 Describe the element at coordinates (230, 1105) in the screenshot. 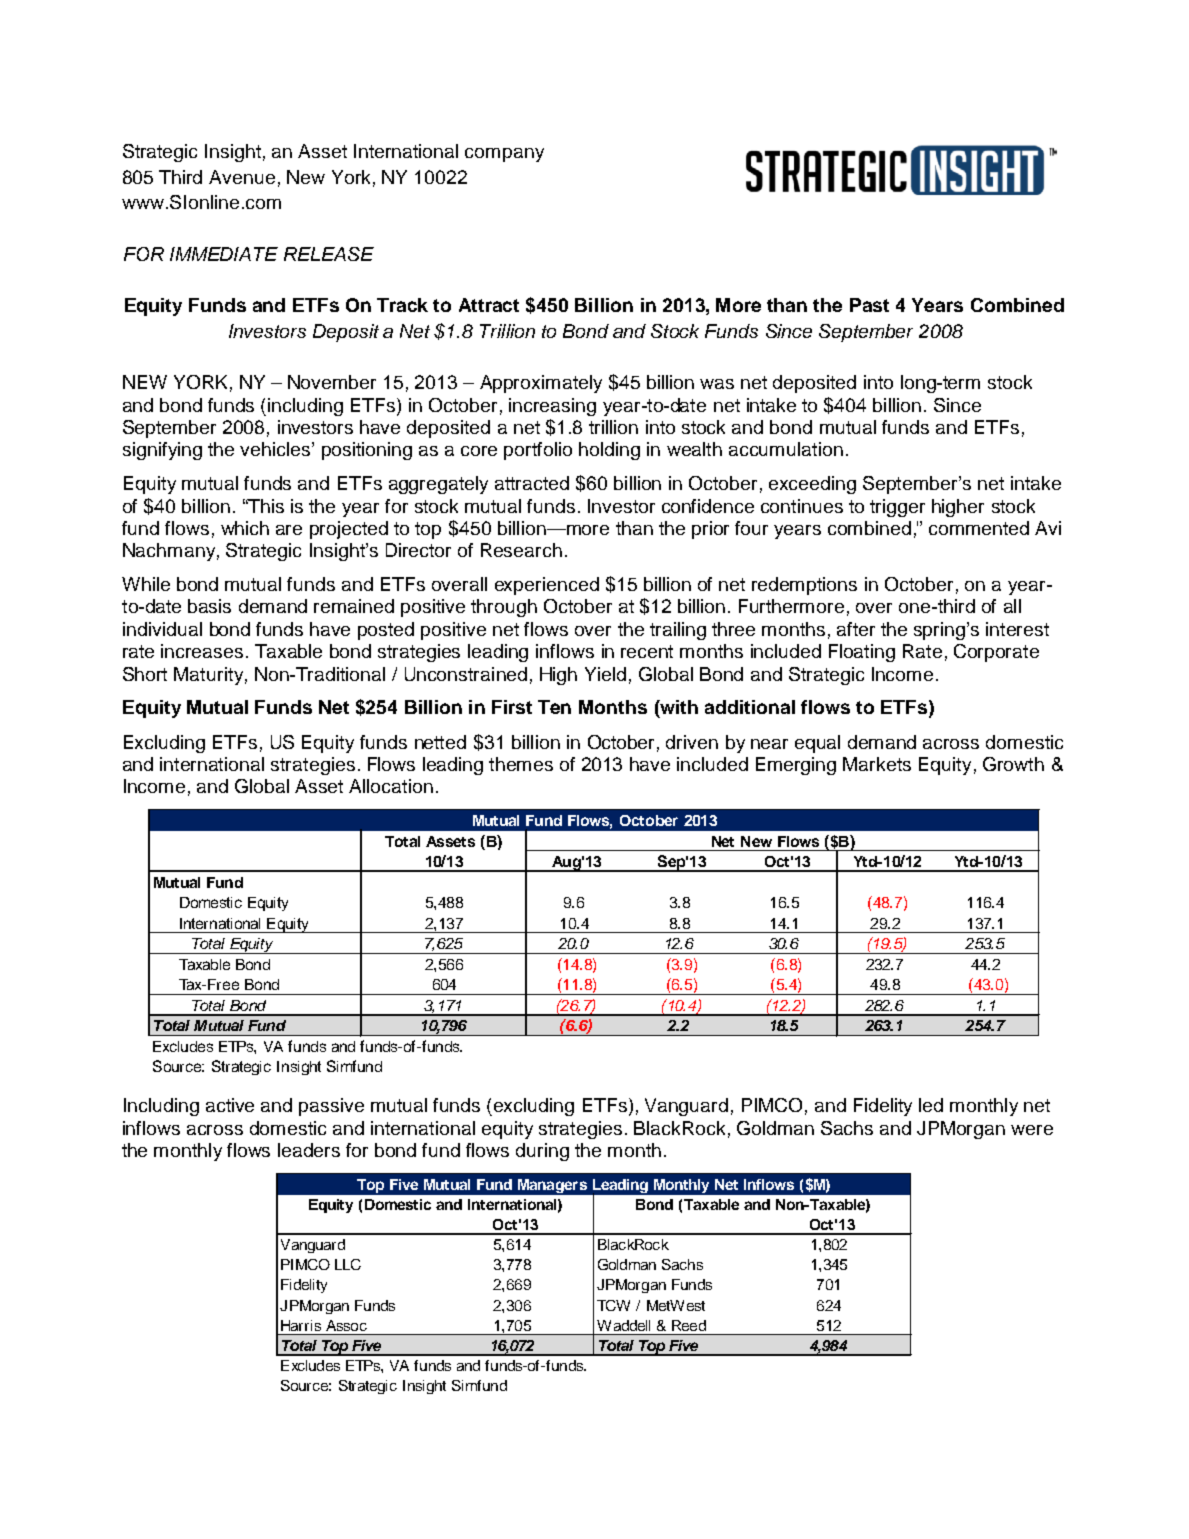

I see `active` at that location.
